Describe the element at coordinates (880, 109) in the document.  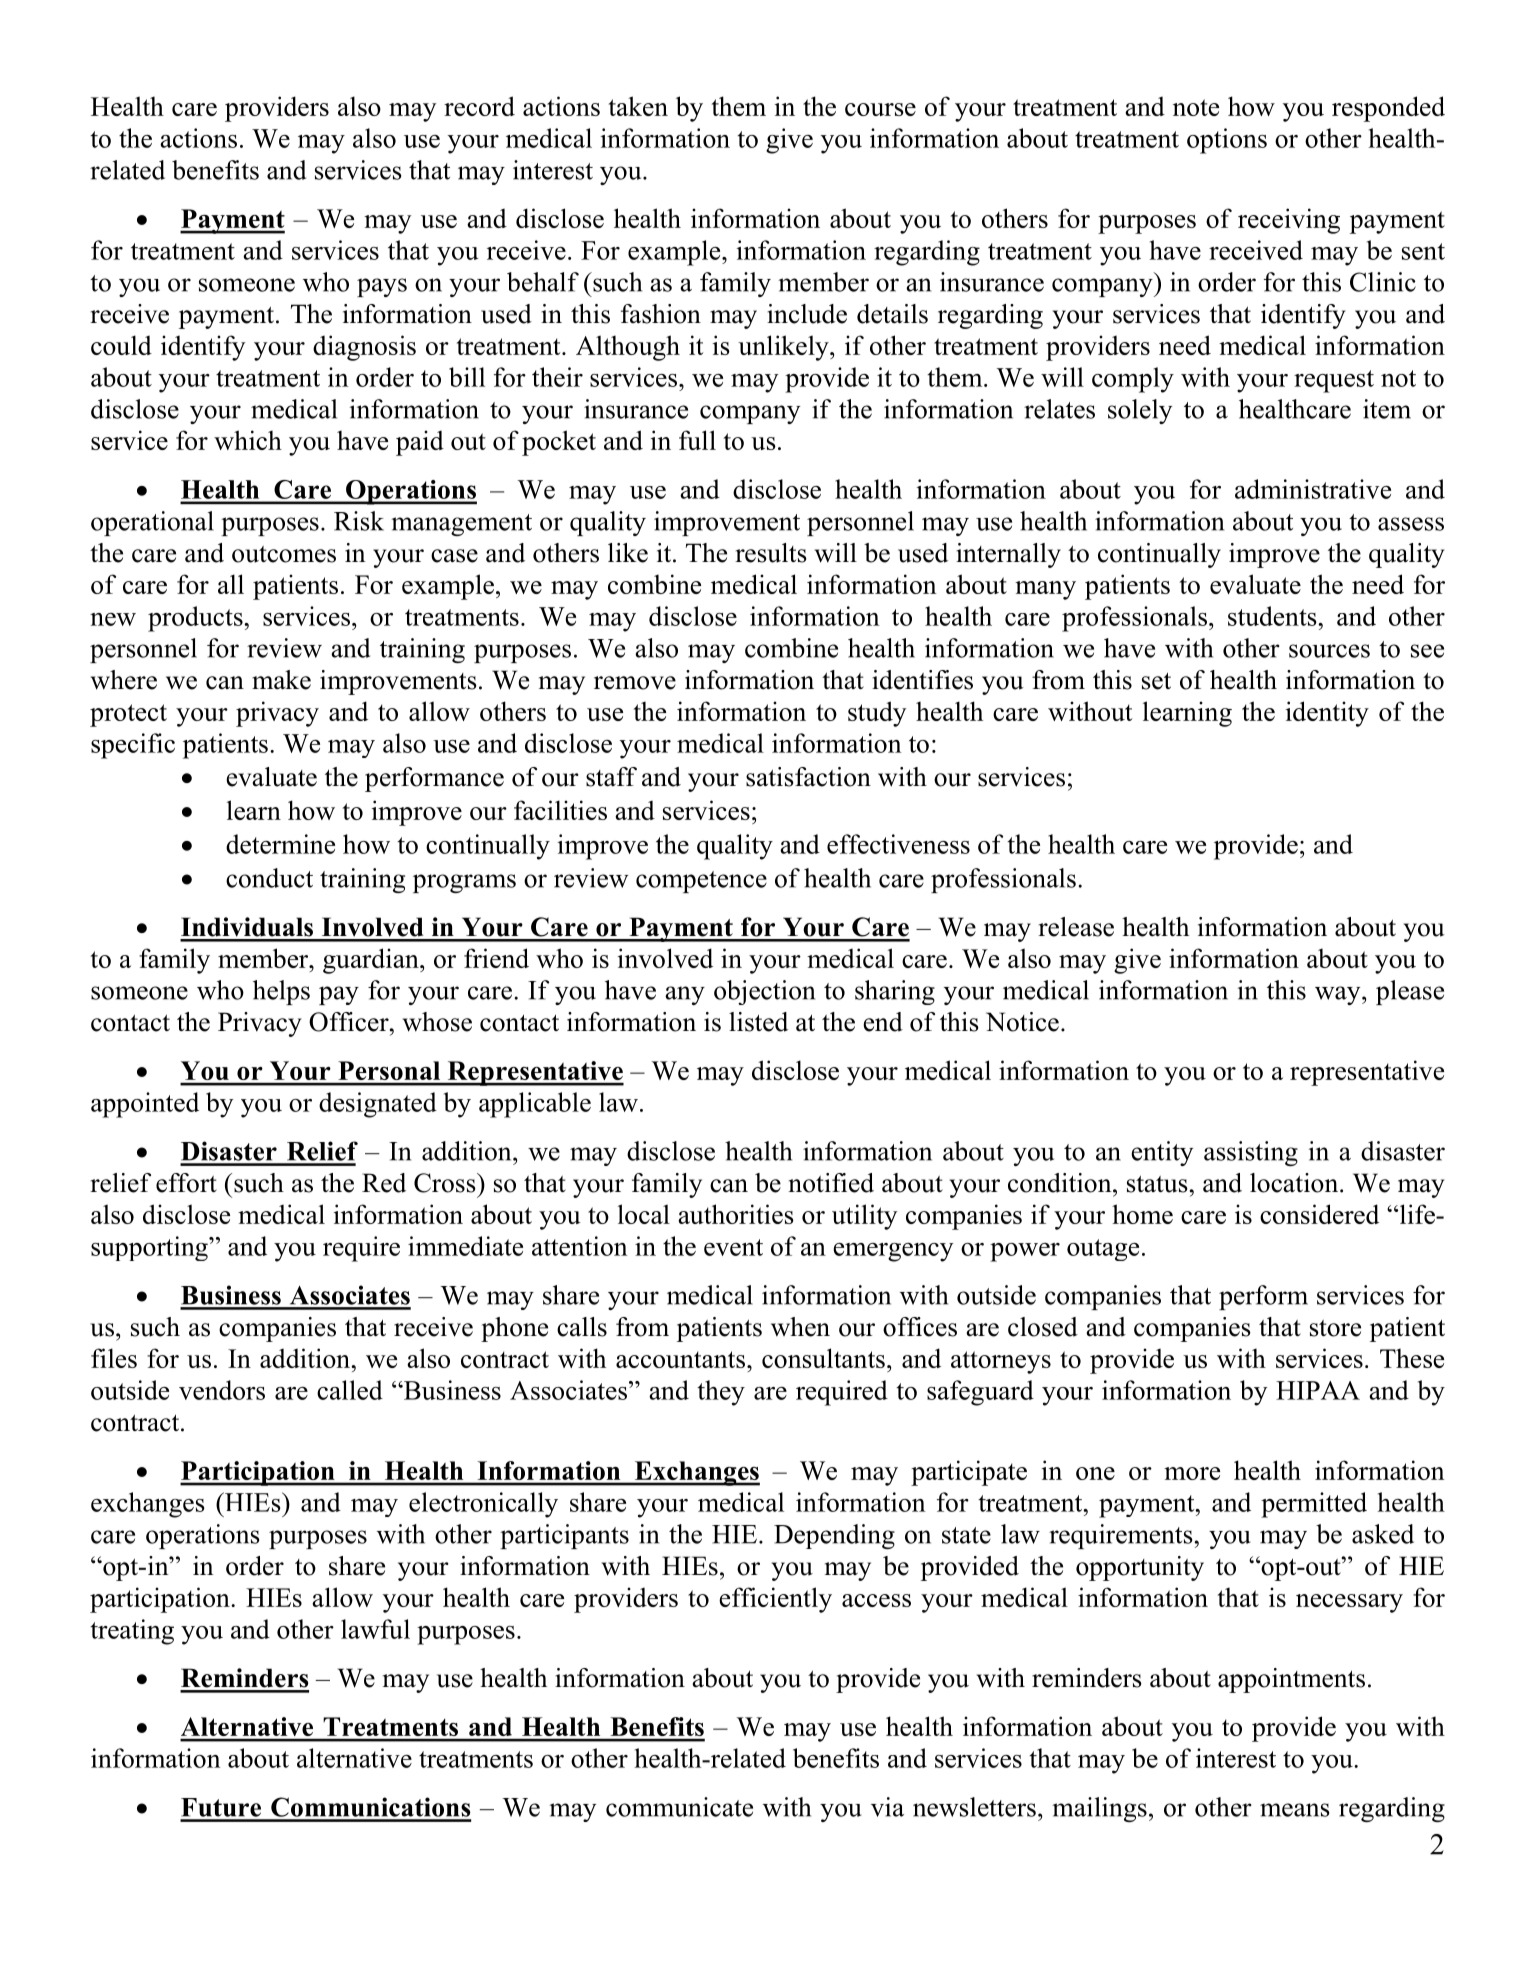
I see `course` at that location.
